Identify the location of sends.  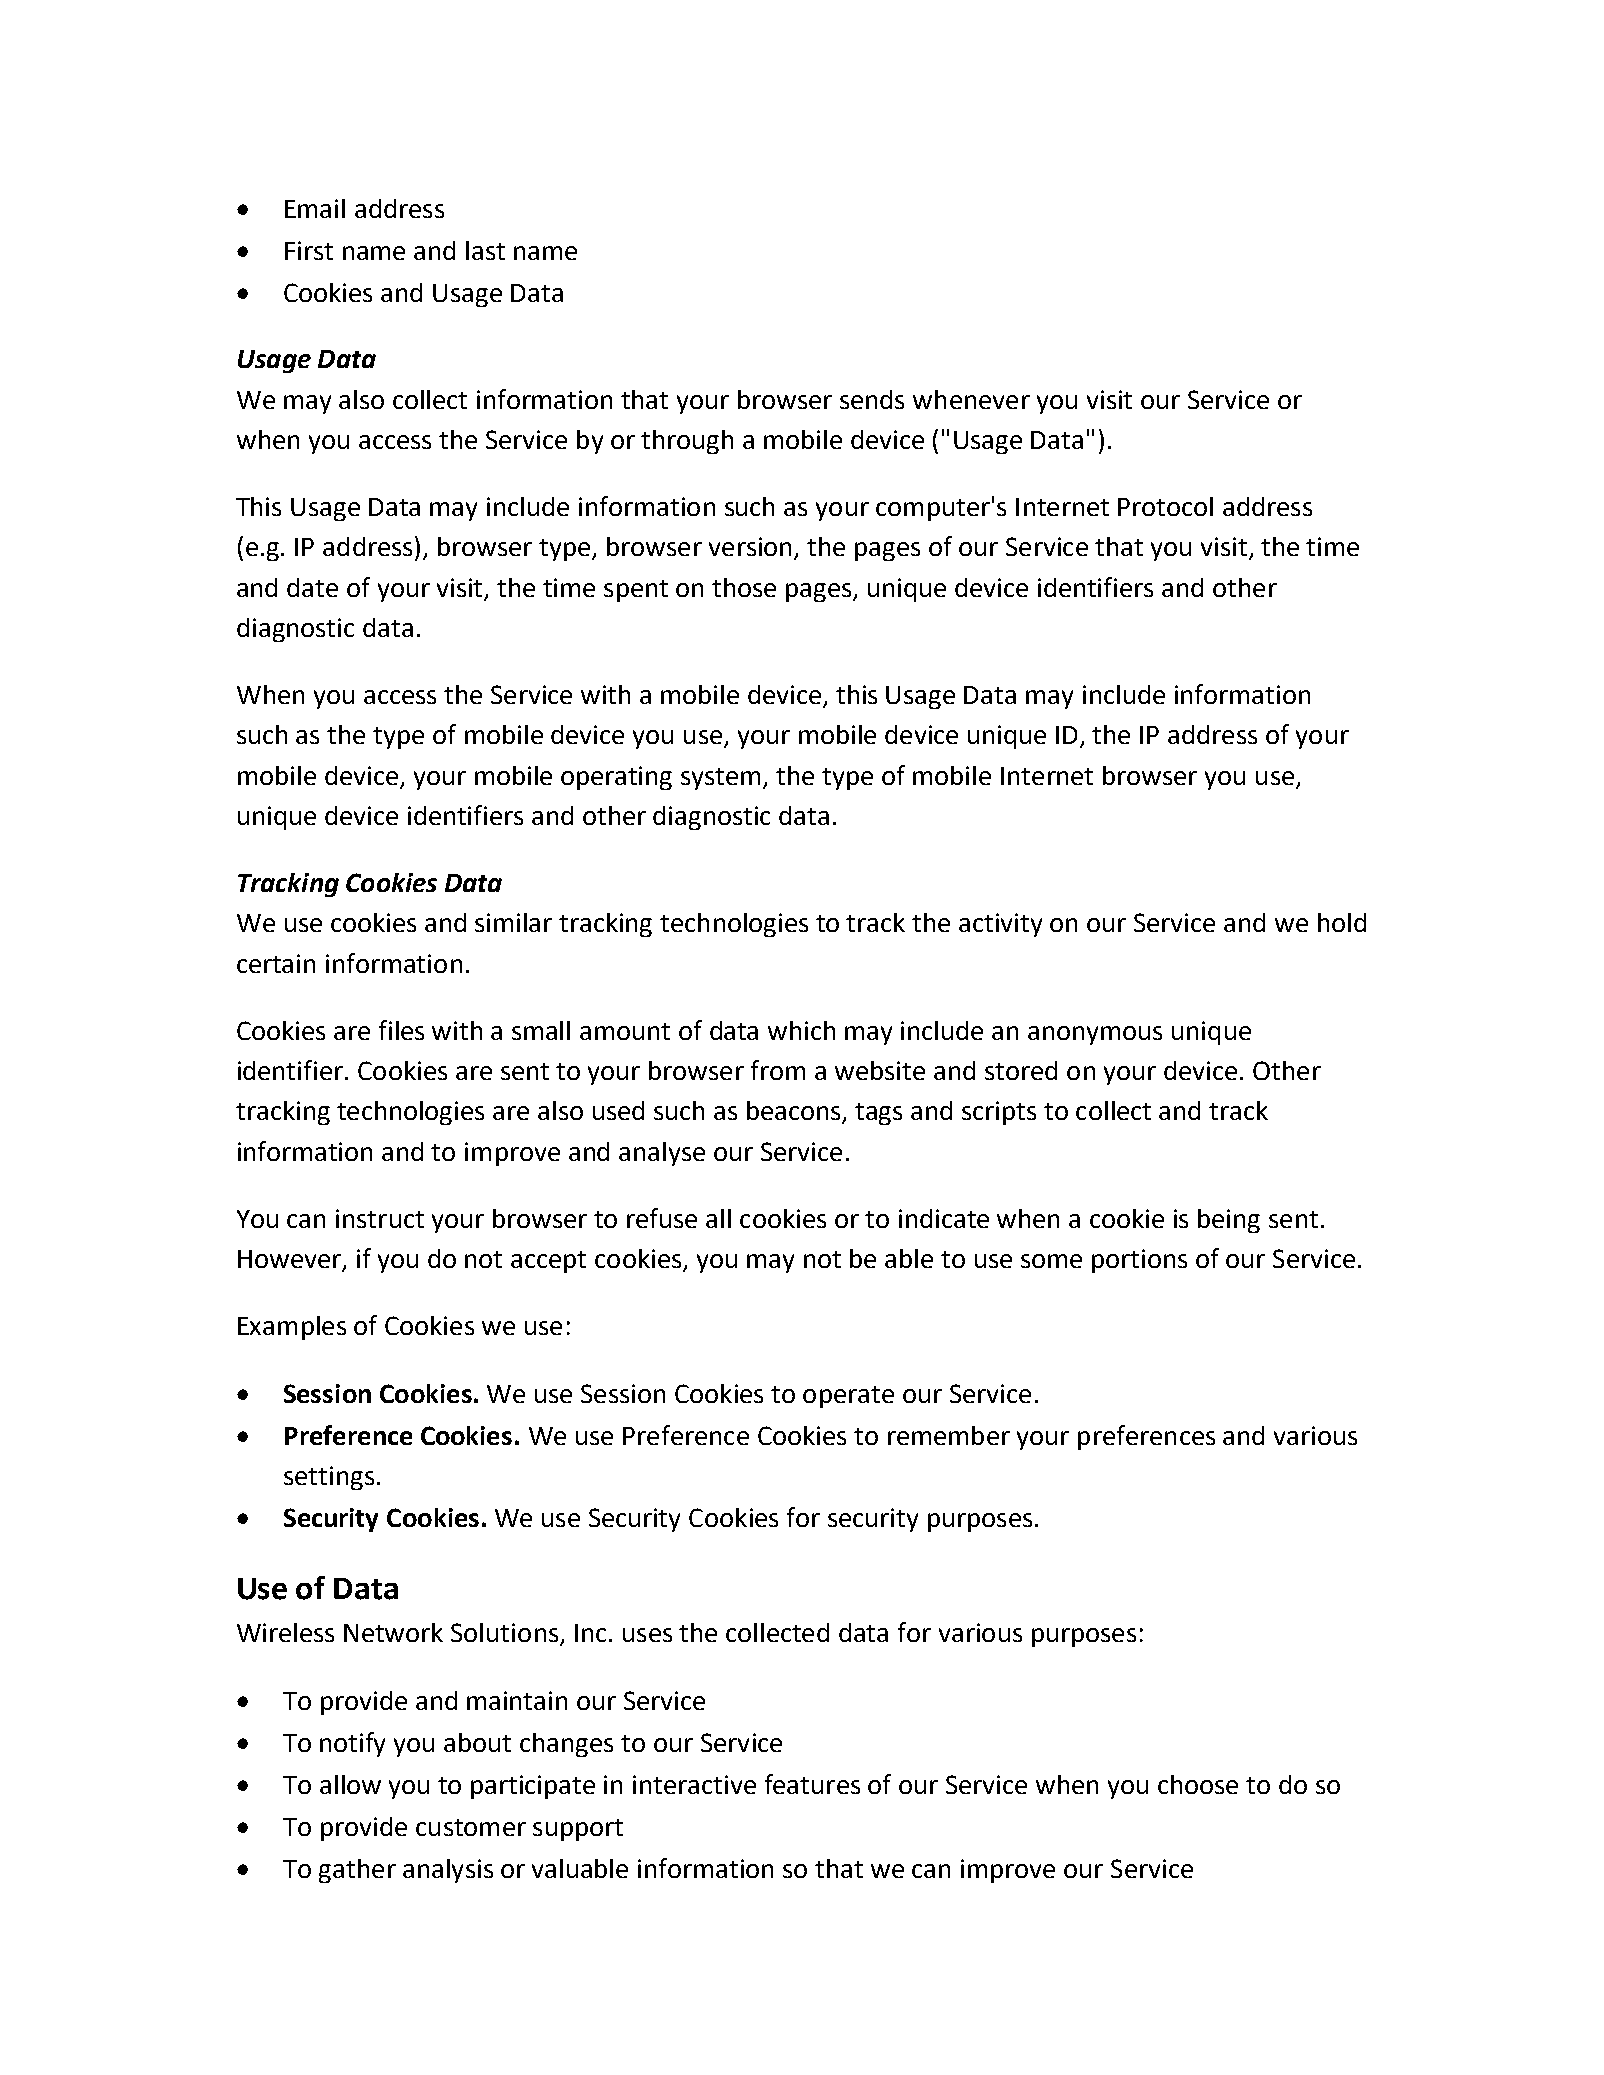
(872, 399).
